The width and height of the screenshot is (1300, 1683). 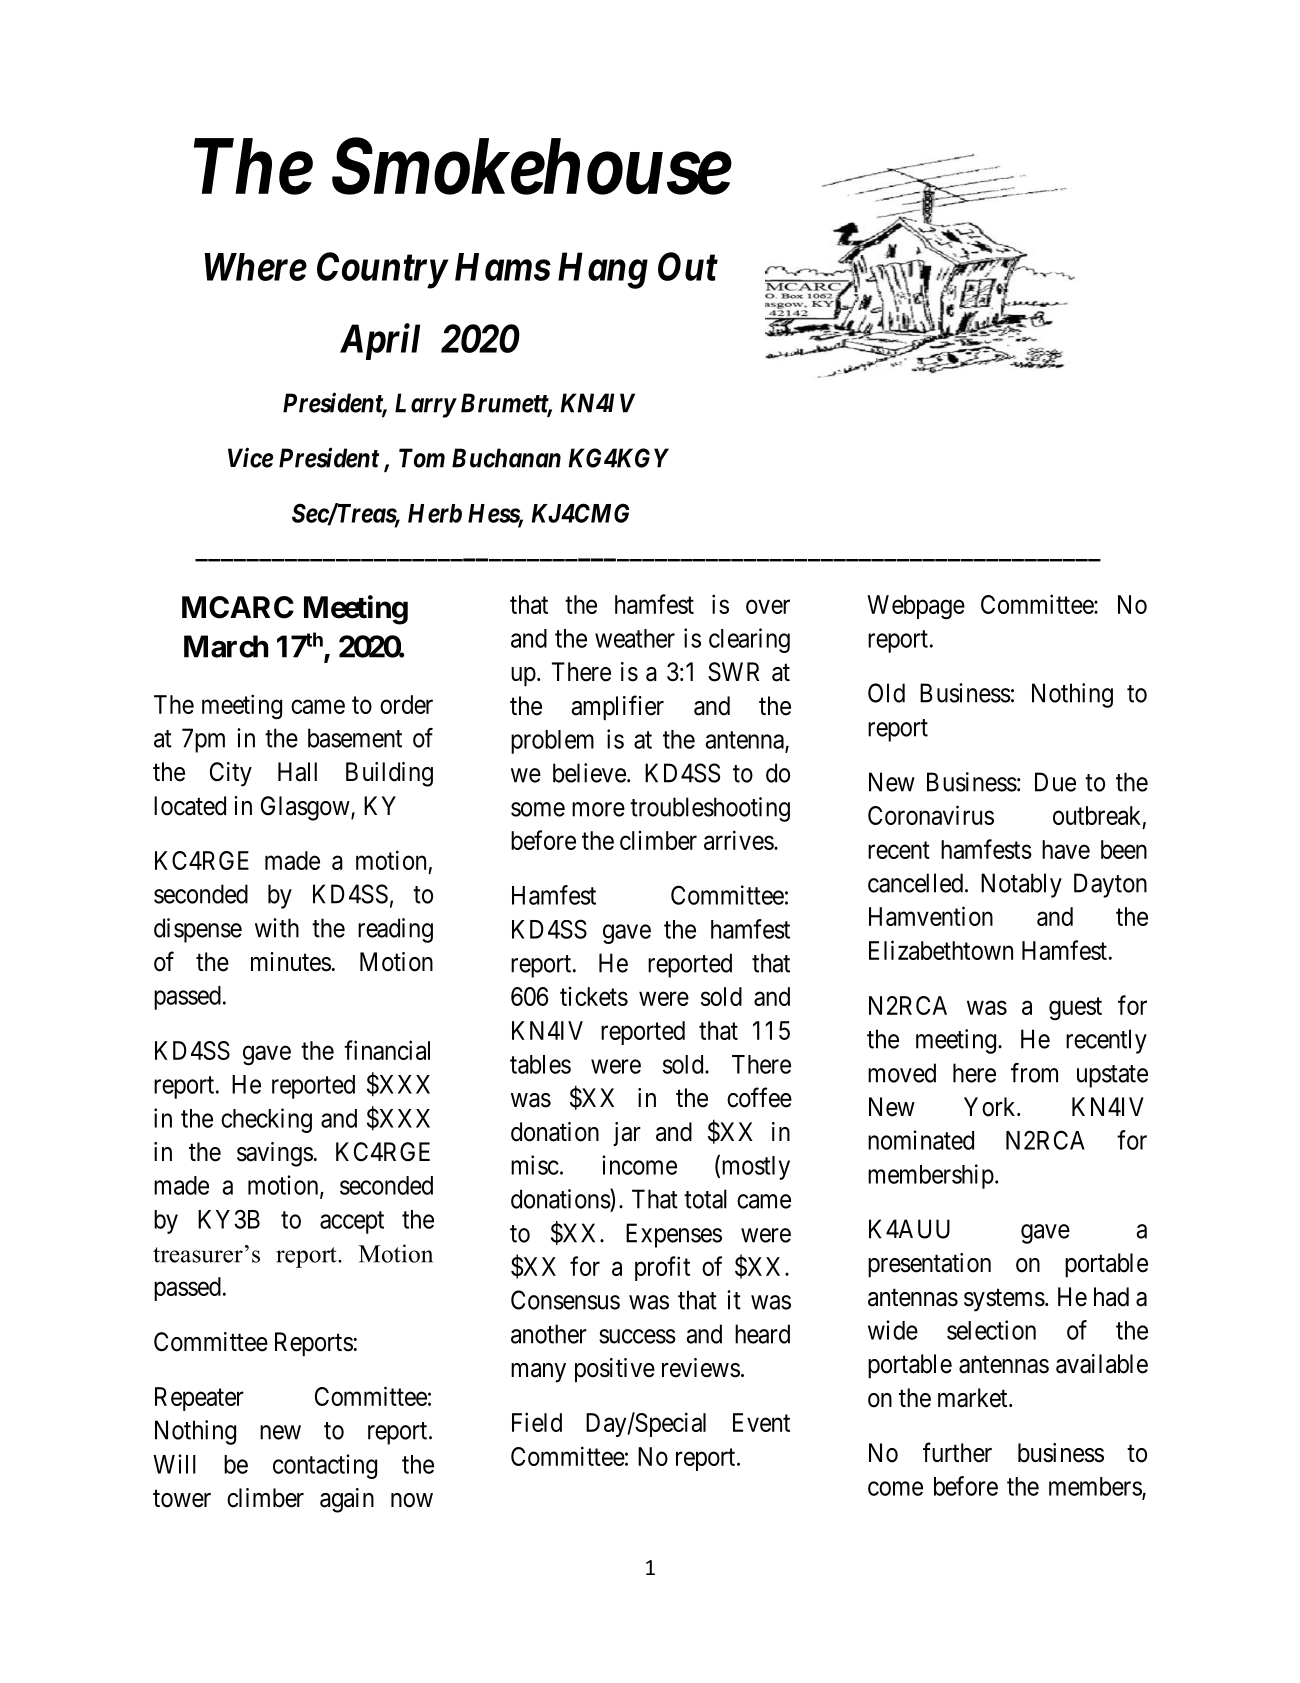 What do you see at coordinates (325, 1466) in the screenshot?
I see `contacting` at bounding box center [325, 1466].
